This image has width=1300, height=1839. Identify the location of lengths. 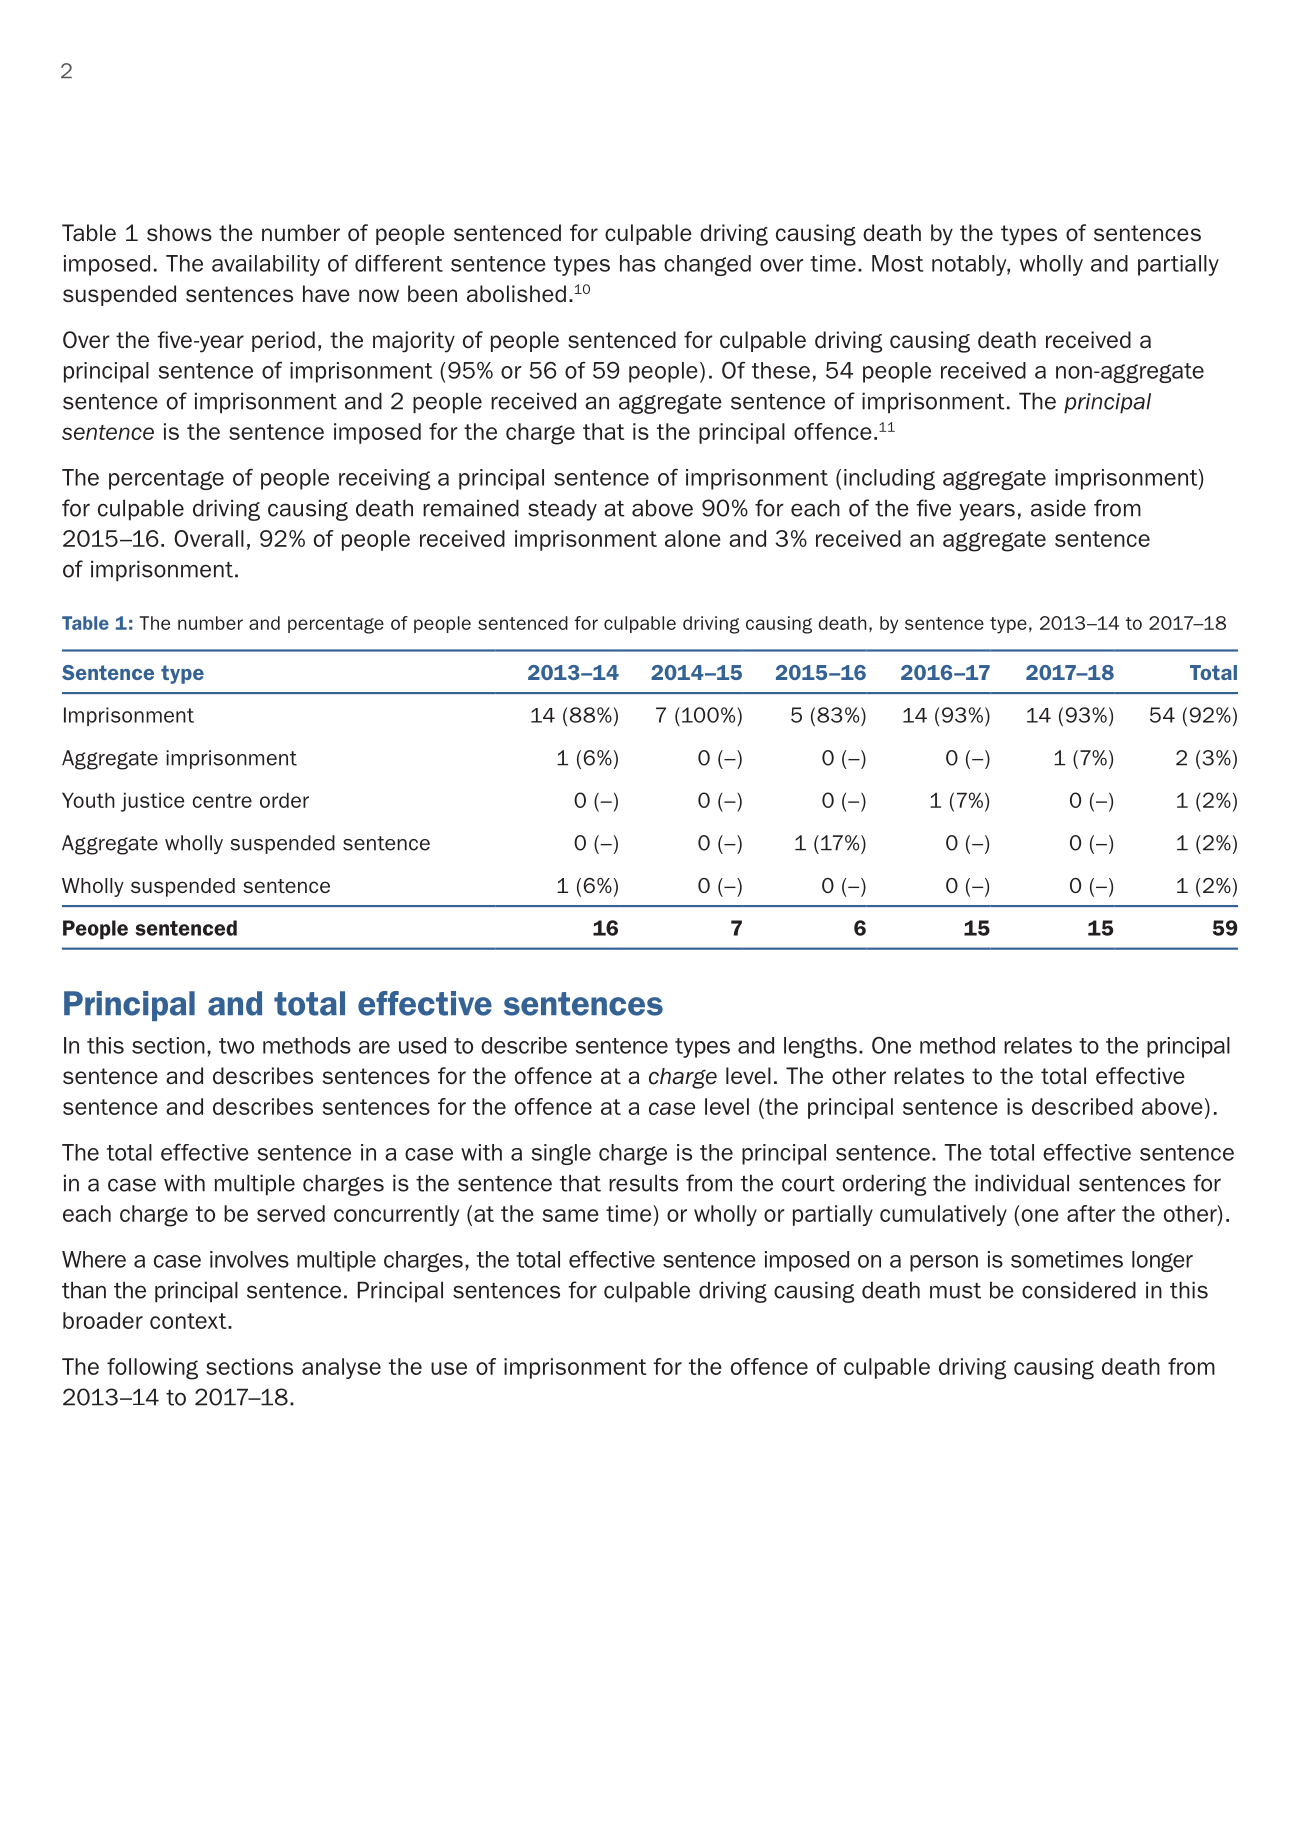
(820, 1047).
